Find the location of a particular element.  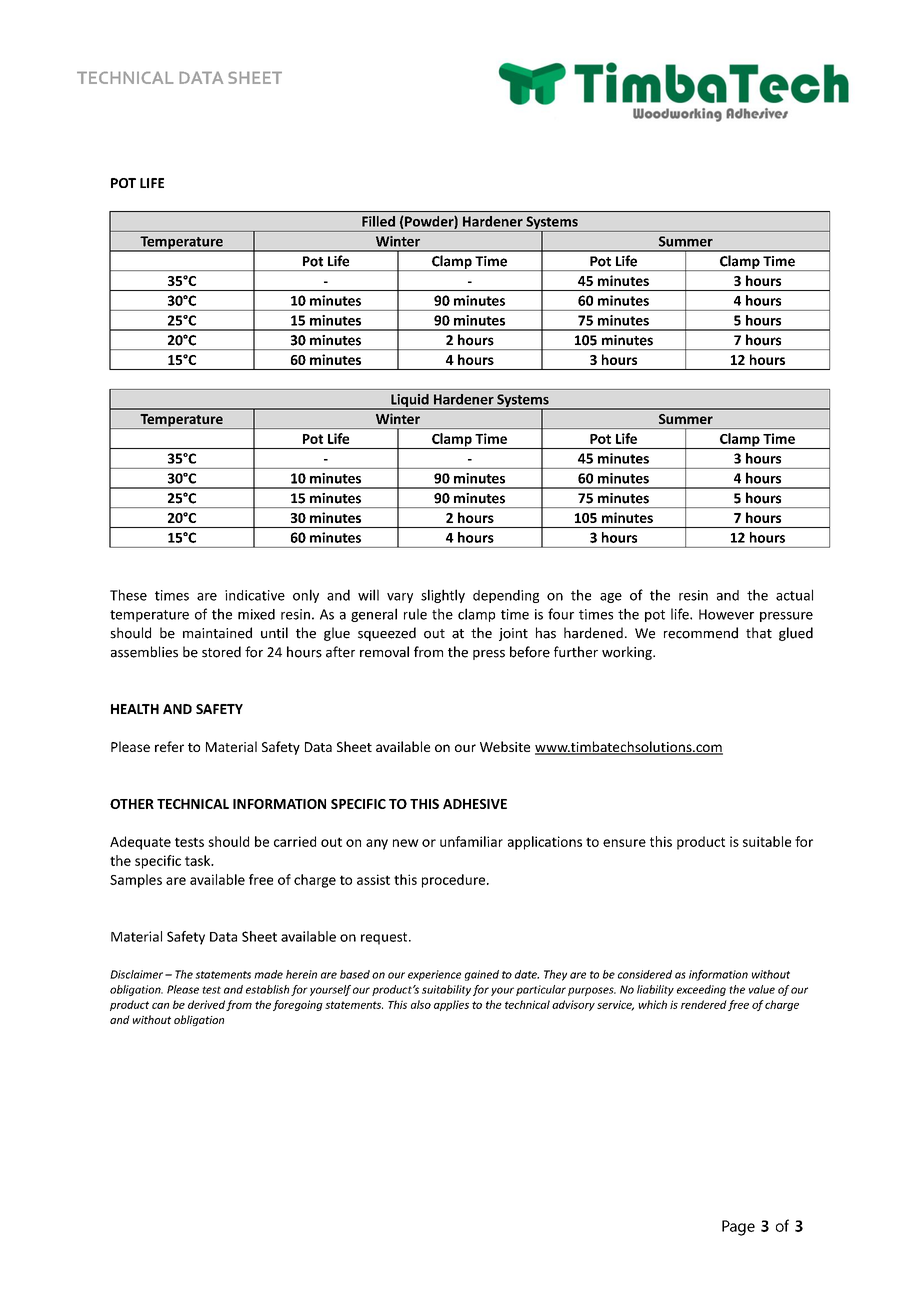

applies is located at coordinates (451, 1005).
